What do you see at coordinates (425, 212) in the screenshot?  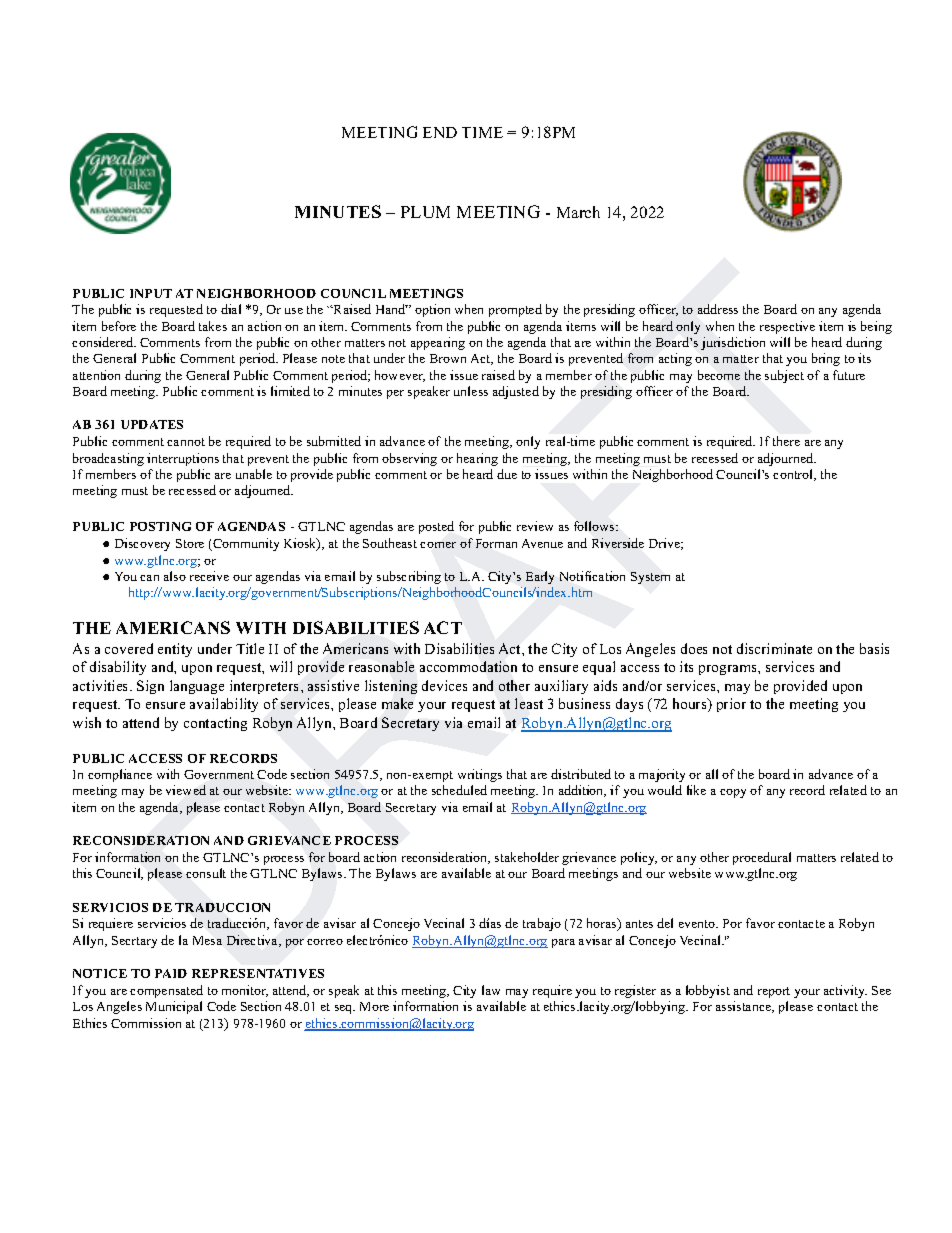 I see `PLUM` at bounding box center [425, 212].
